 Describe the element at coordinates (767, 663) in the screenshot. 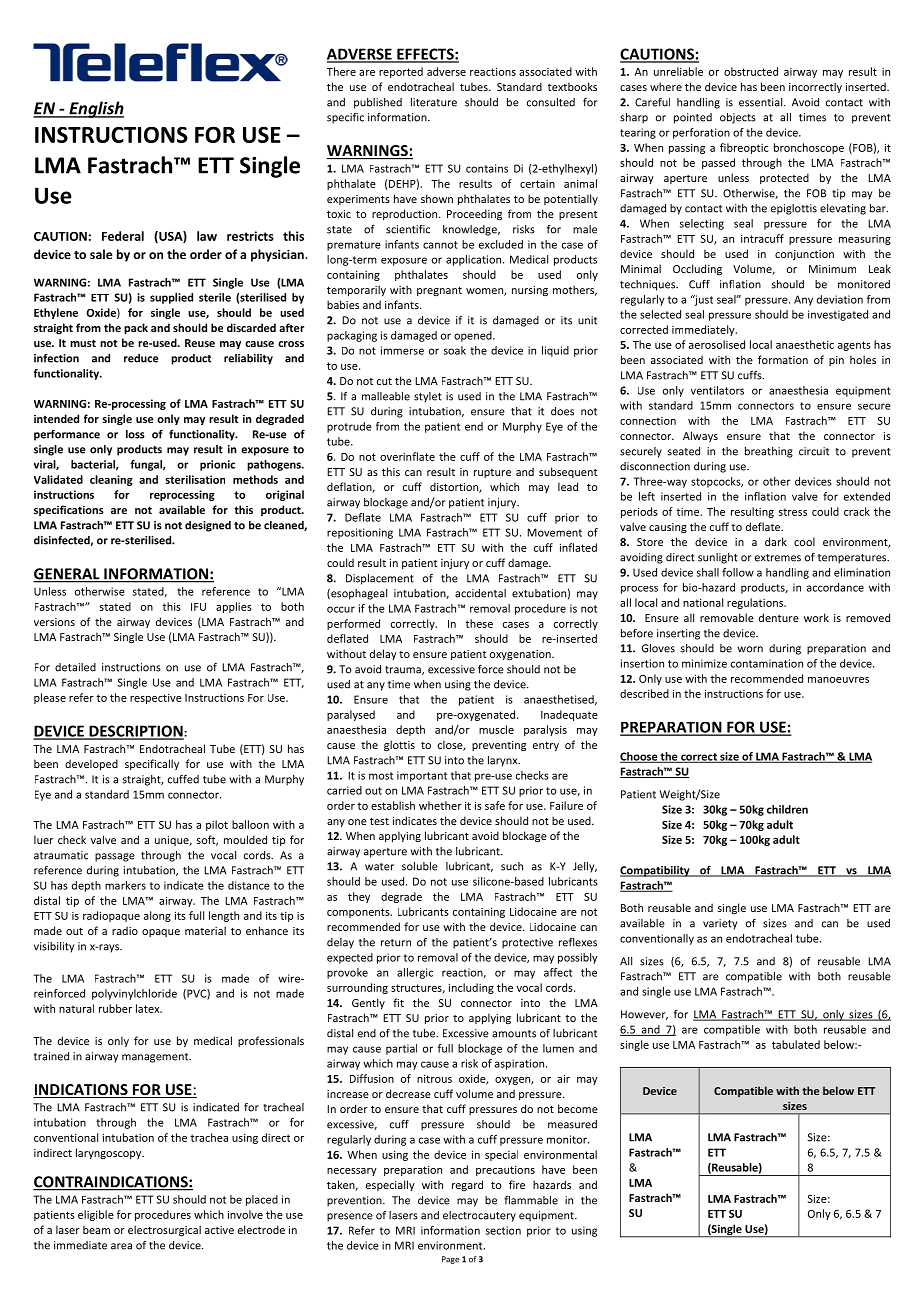

I see `contamination` at that location.
